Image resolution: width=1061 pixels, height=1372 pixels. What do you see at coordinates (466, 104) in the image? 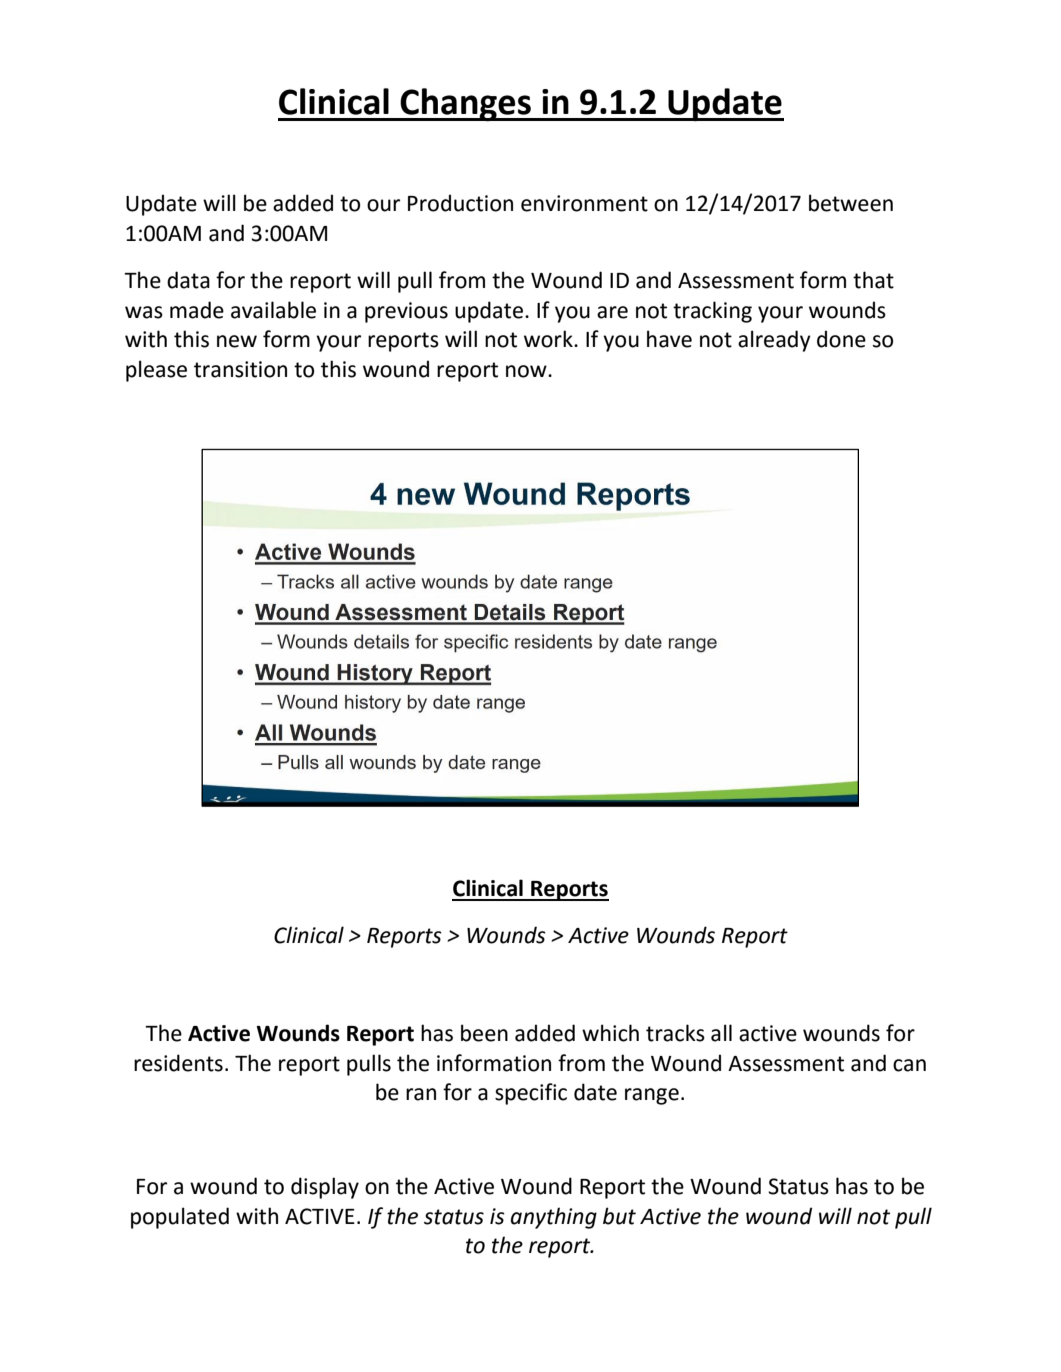
I see `Changes` at bounding box center [466, 104].
